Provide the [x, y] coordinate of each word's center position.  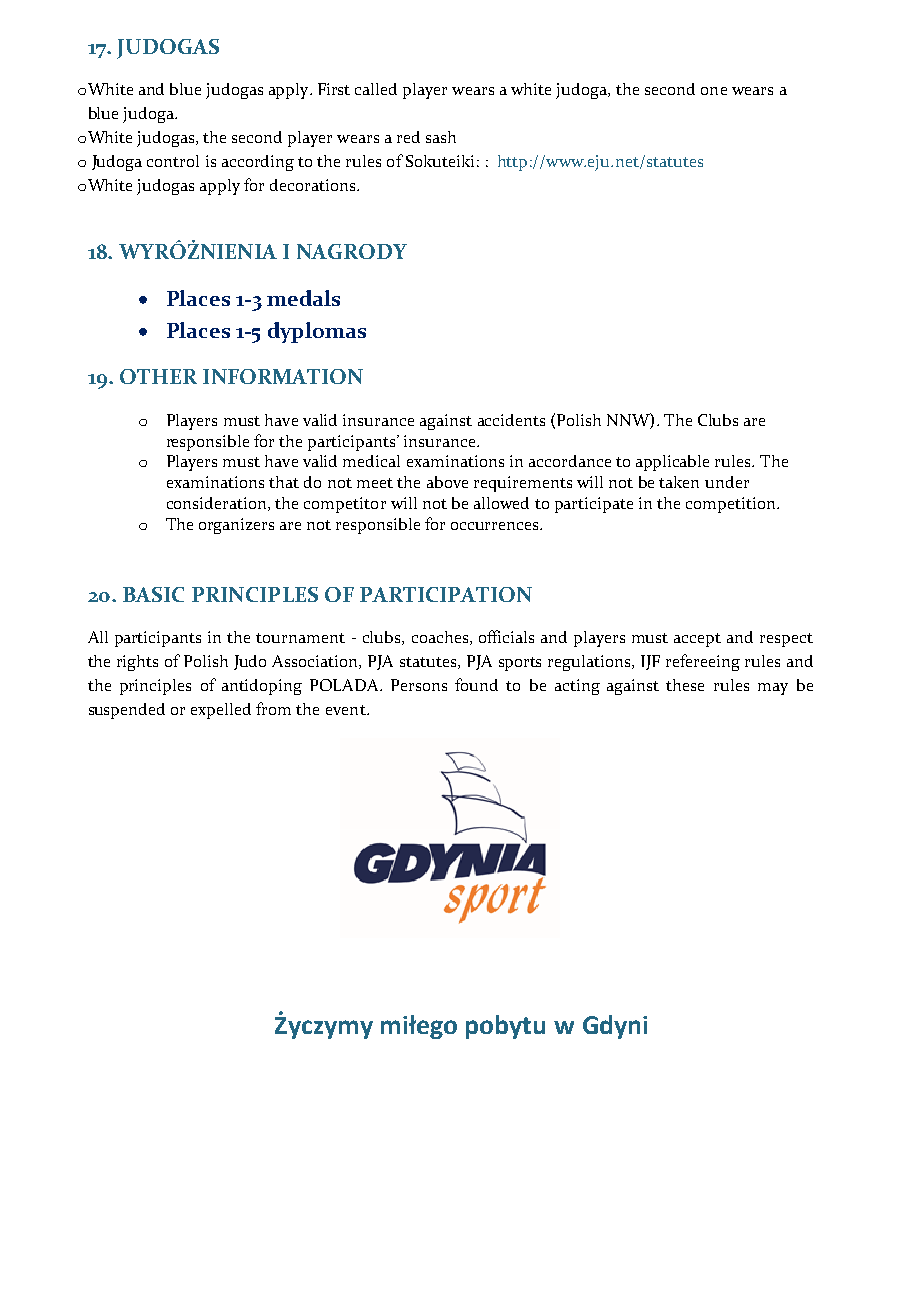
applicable [672, 463]
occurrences [496, 526]
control [173, 161]
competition [732, 505]
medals [303, 298]
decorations [314, 185]
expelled [221, 711]
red [408, 137]
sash [441, 137]
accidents [511, 420]
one [714, 91]
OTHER [158, 376]
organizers [236, 526]
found [476, 684]
